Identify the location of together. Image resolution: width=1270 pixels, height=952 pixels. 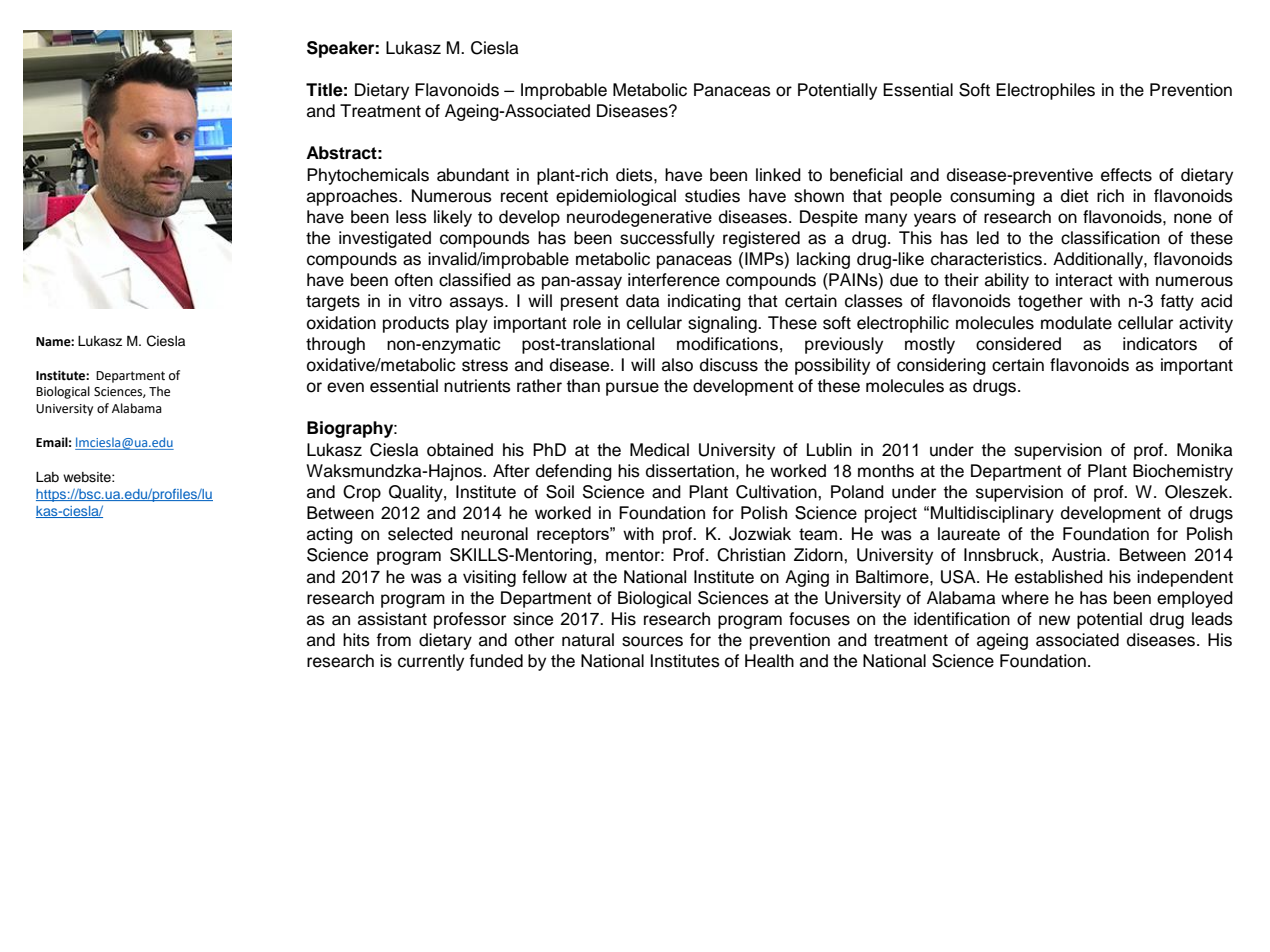
(1050, 302).
